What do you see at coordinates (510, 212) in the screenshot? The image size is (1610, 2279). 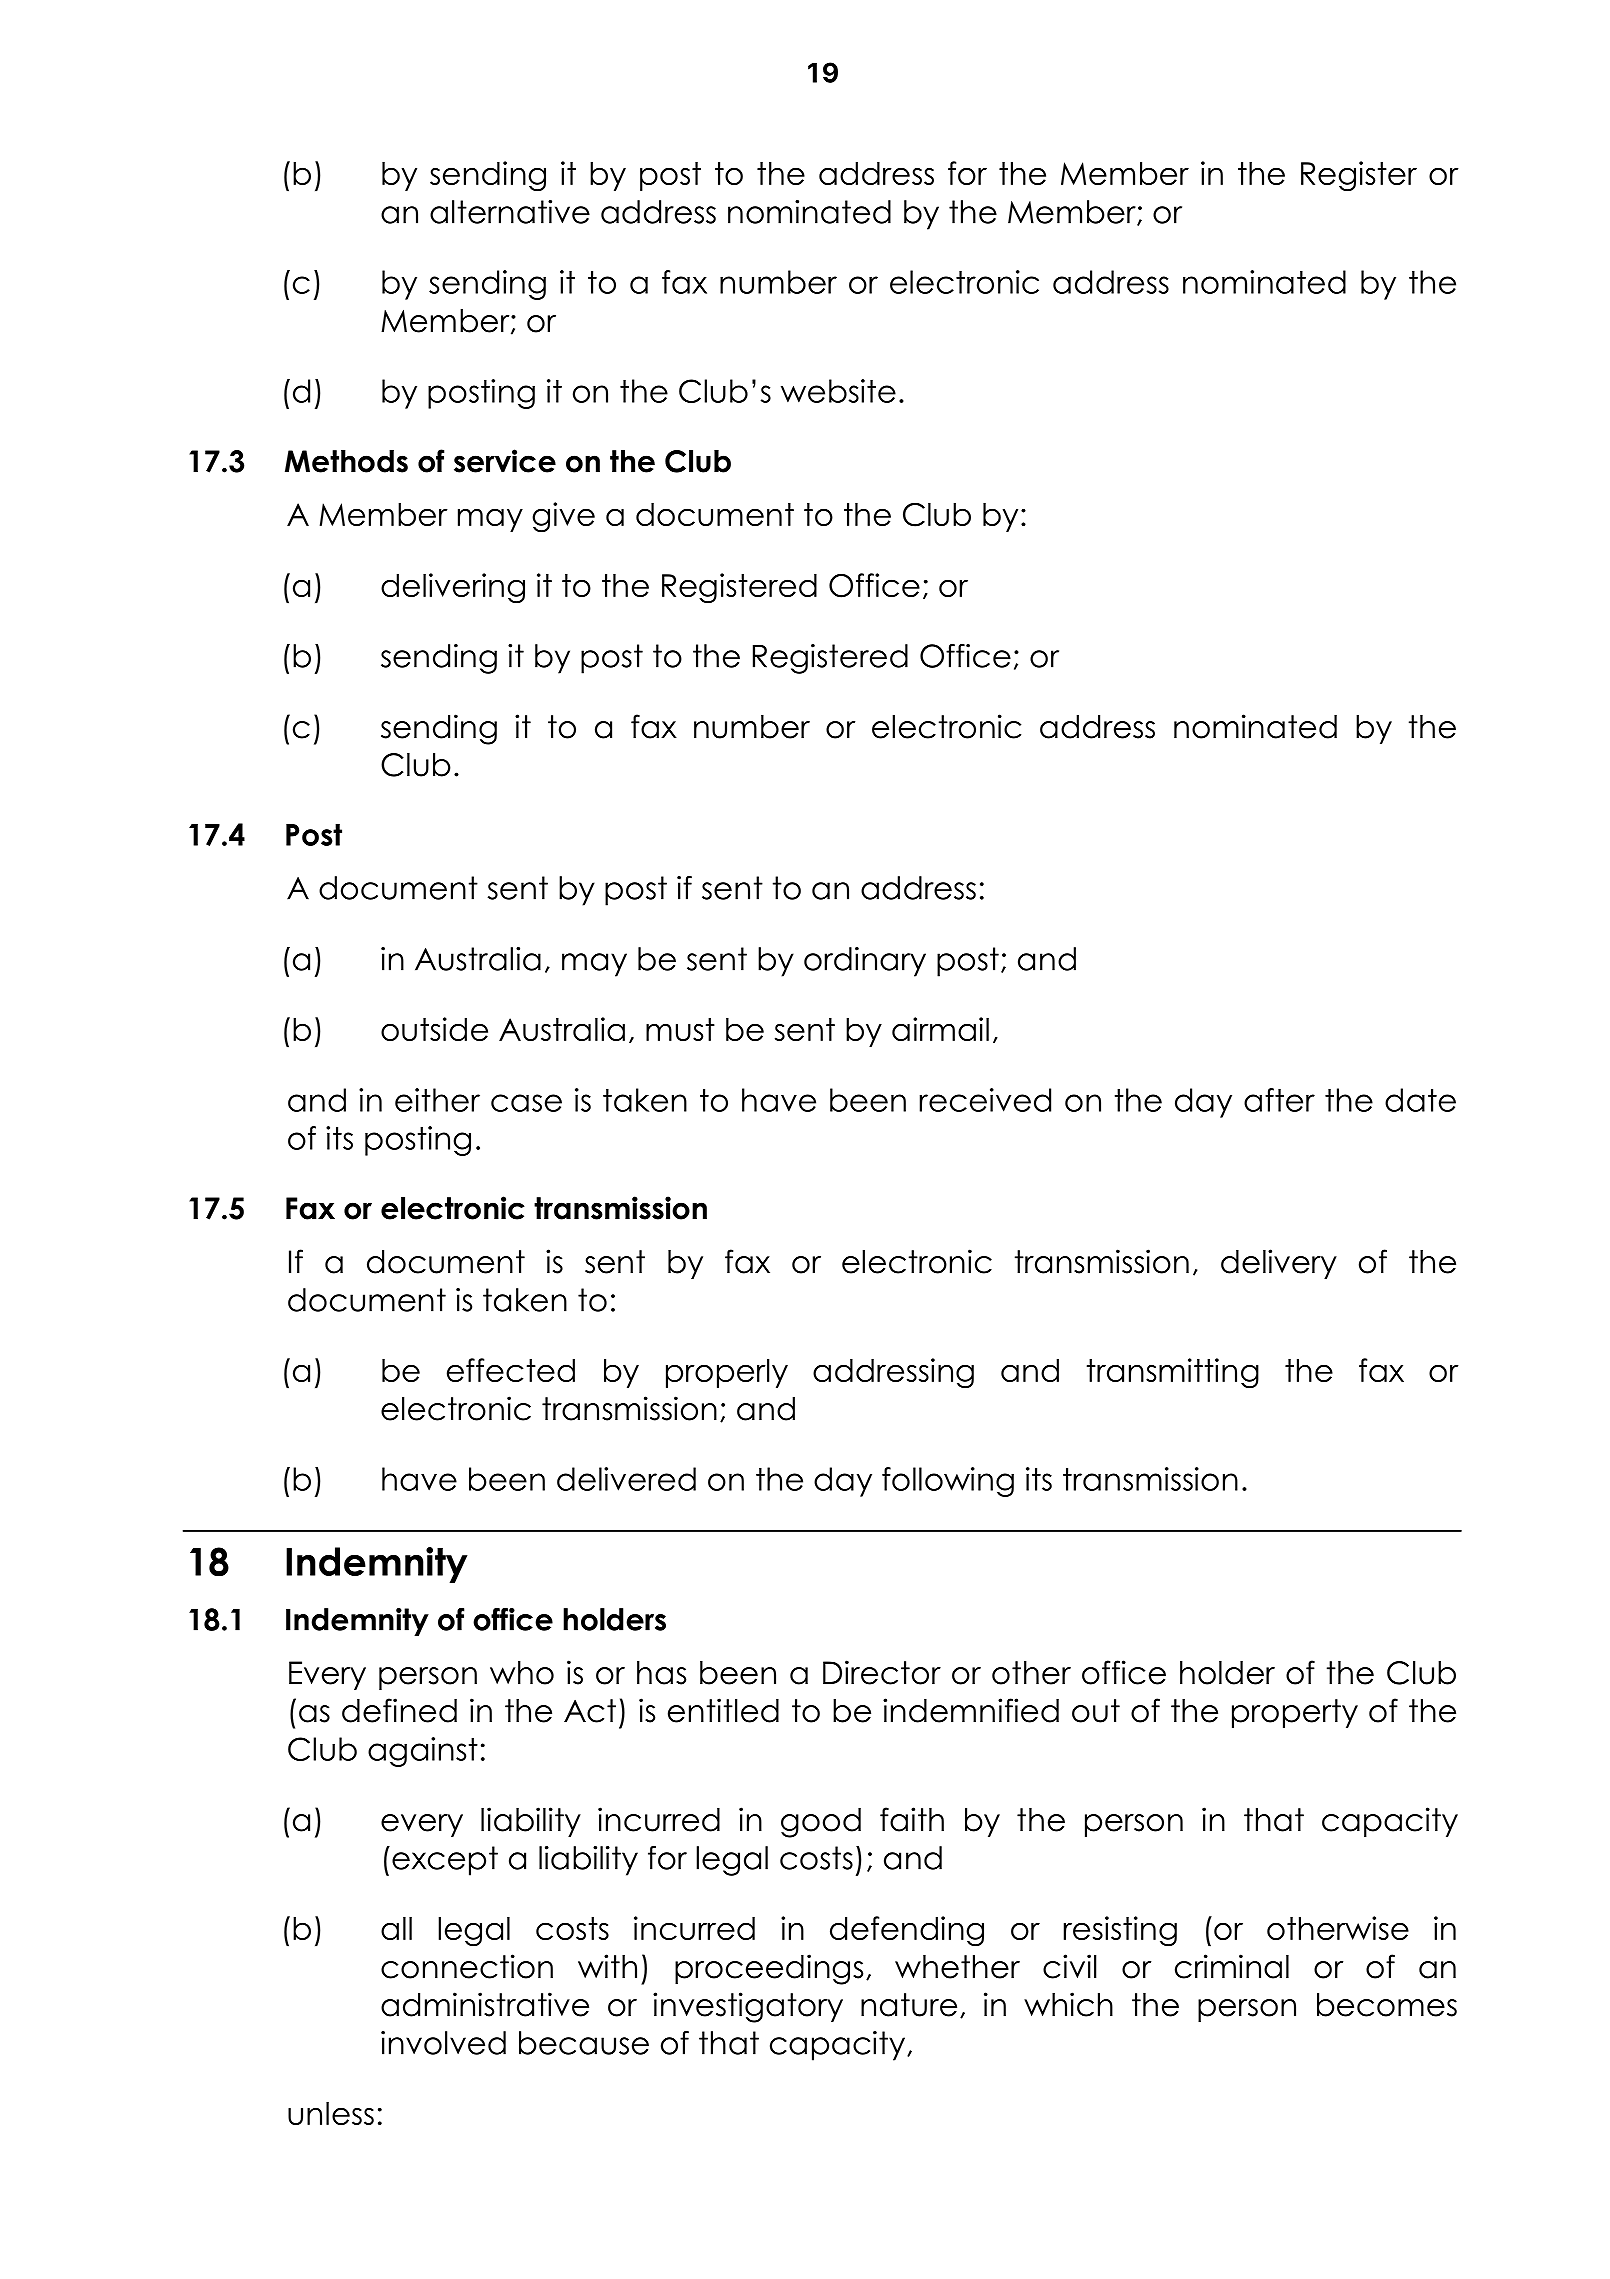 I see `alternative` at bounding box center [510, 212].
